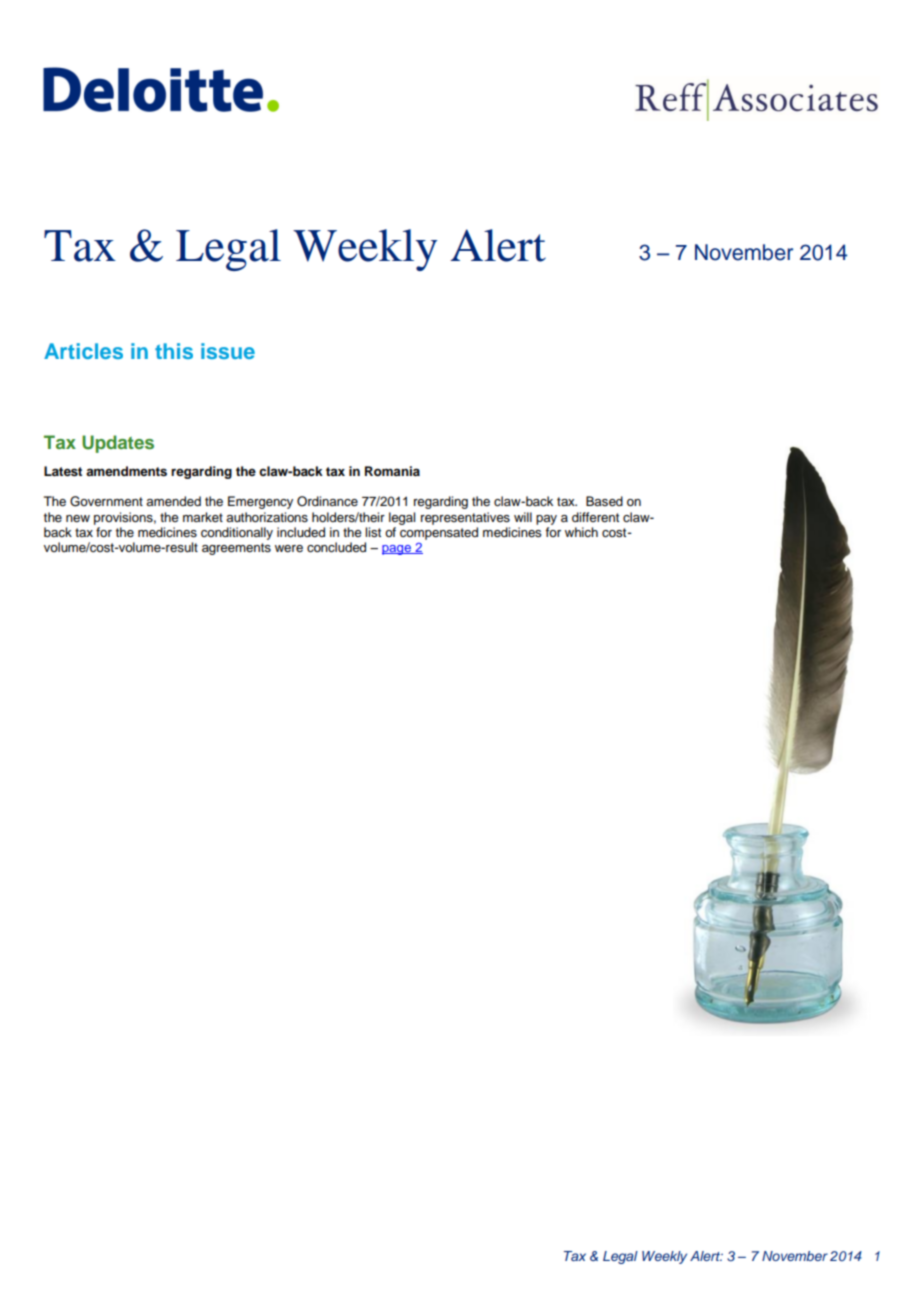 This image has width=924, height=1308. I want to click on conditionally, so click(237, 533).
